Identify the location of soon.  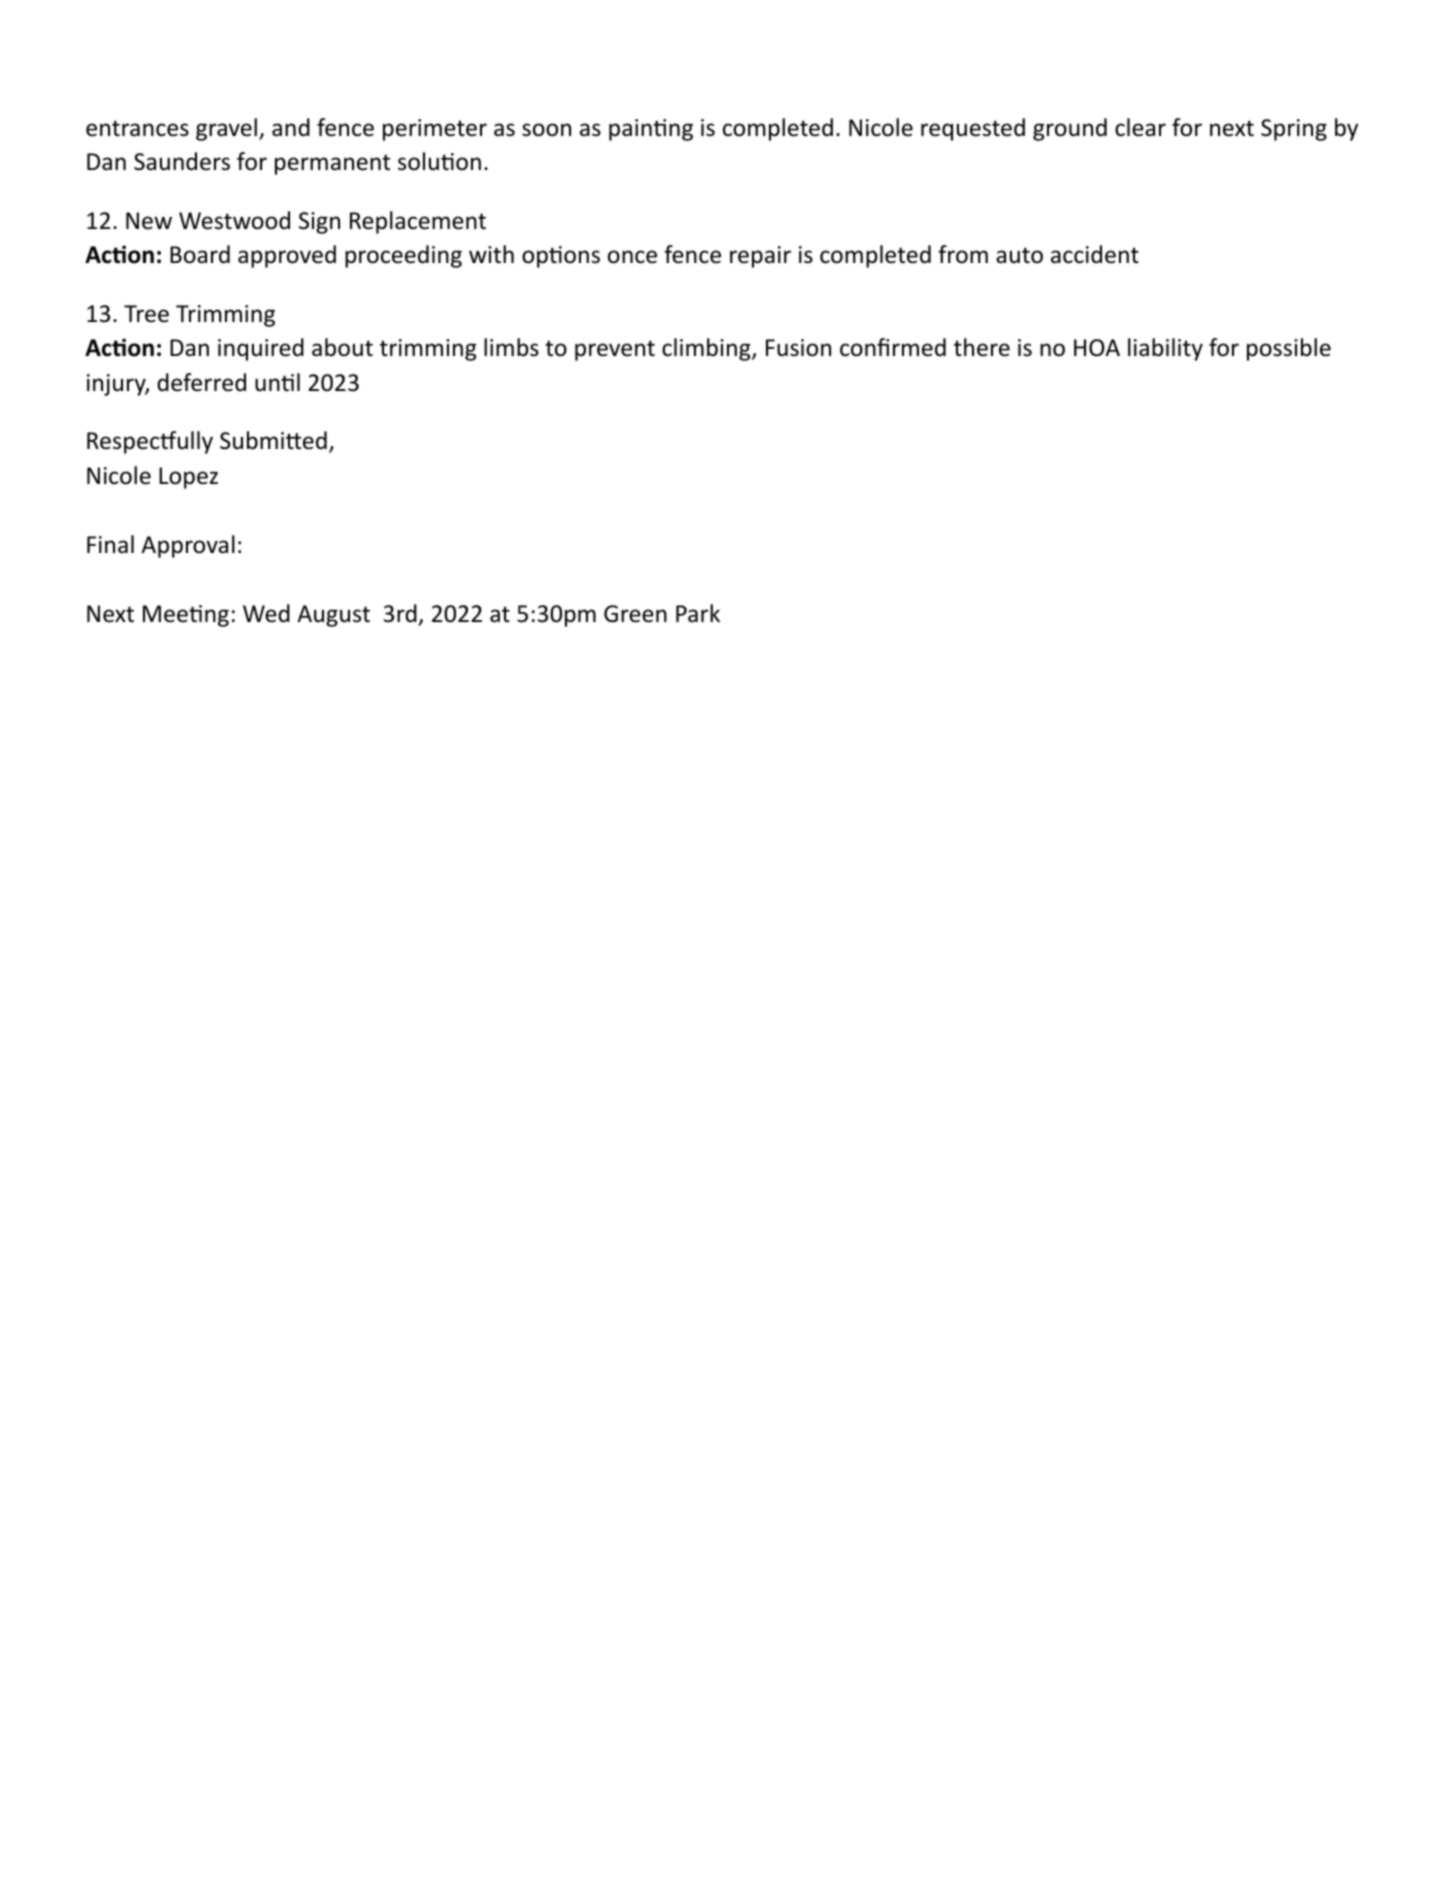
(546, 130).
